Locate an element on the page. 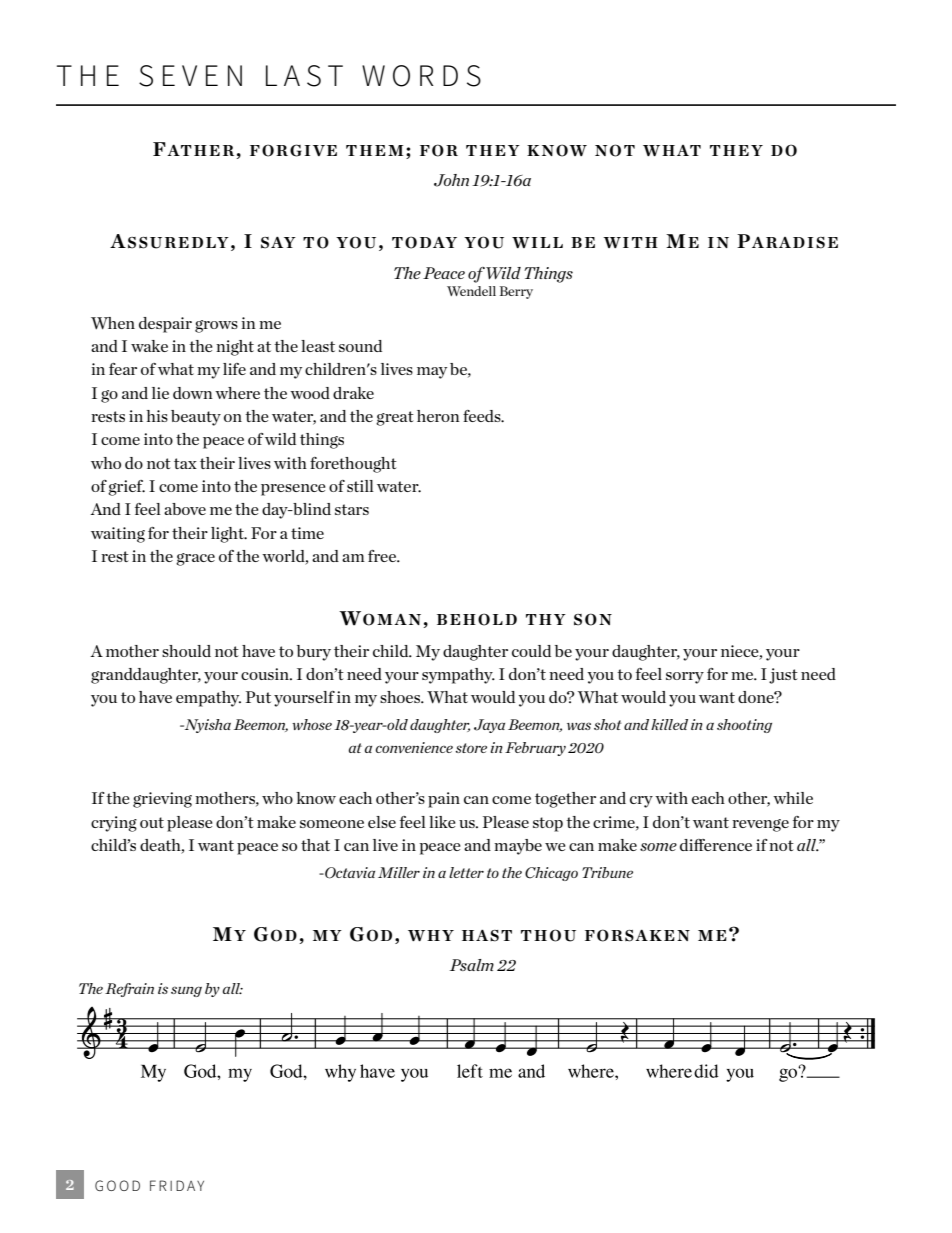 The image size is (952, 1233). SEVEN is located at coordinates (190, 76).
